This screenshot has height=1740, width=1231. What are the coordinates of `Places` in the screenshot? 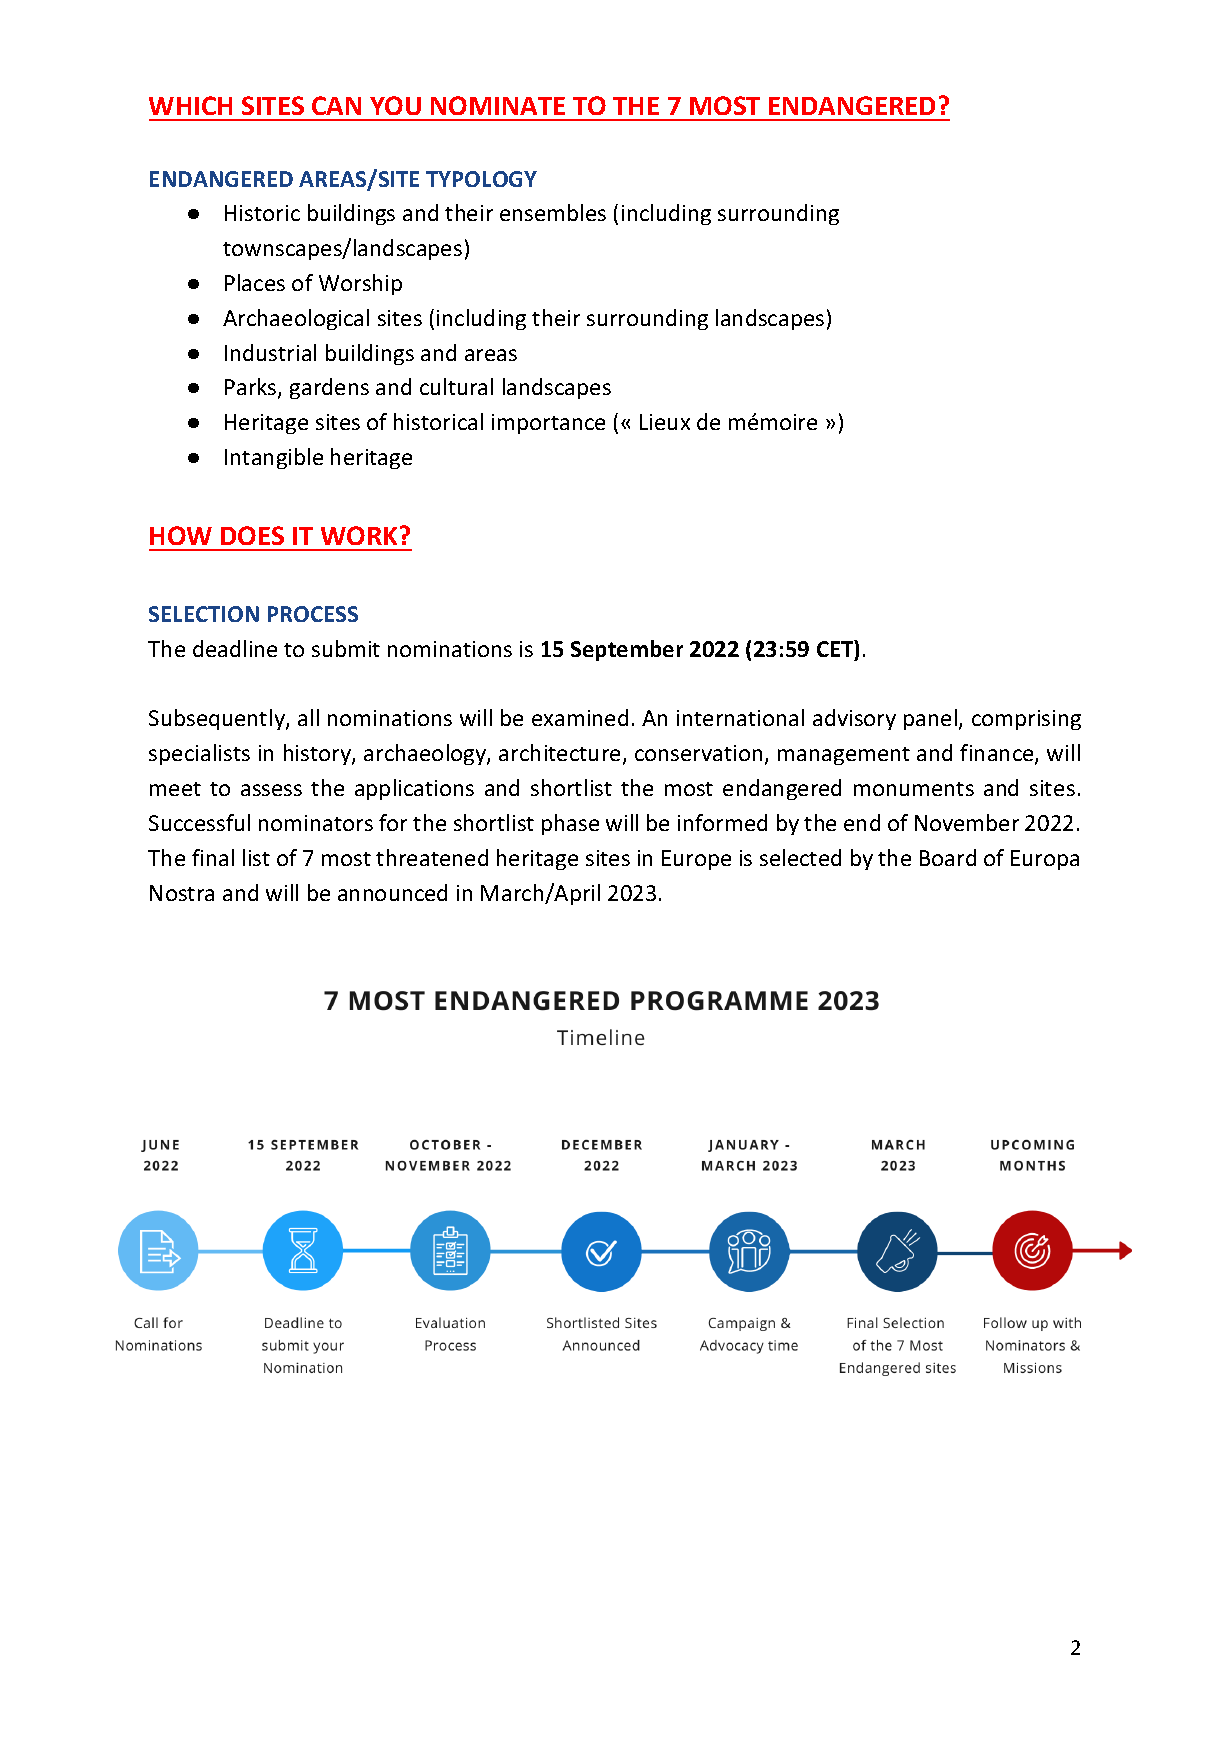 It's located at (255, 282).
